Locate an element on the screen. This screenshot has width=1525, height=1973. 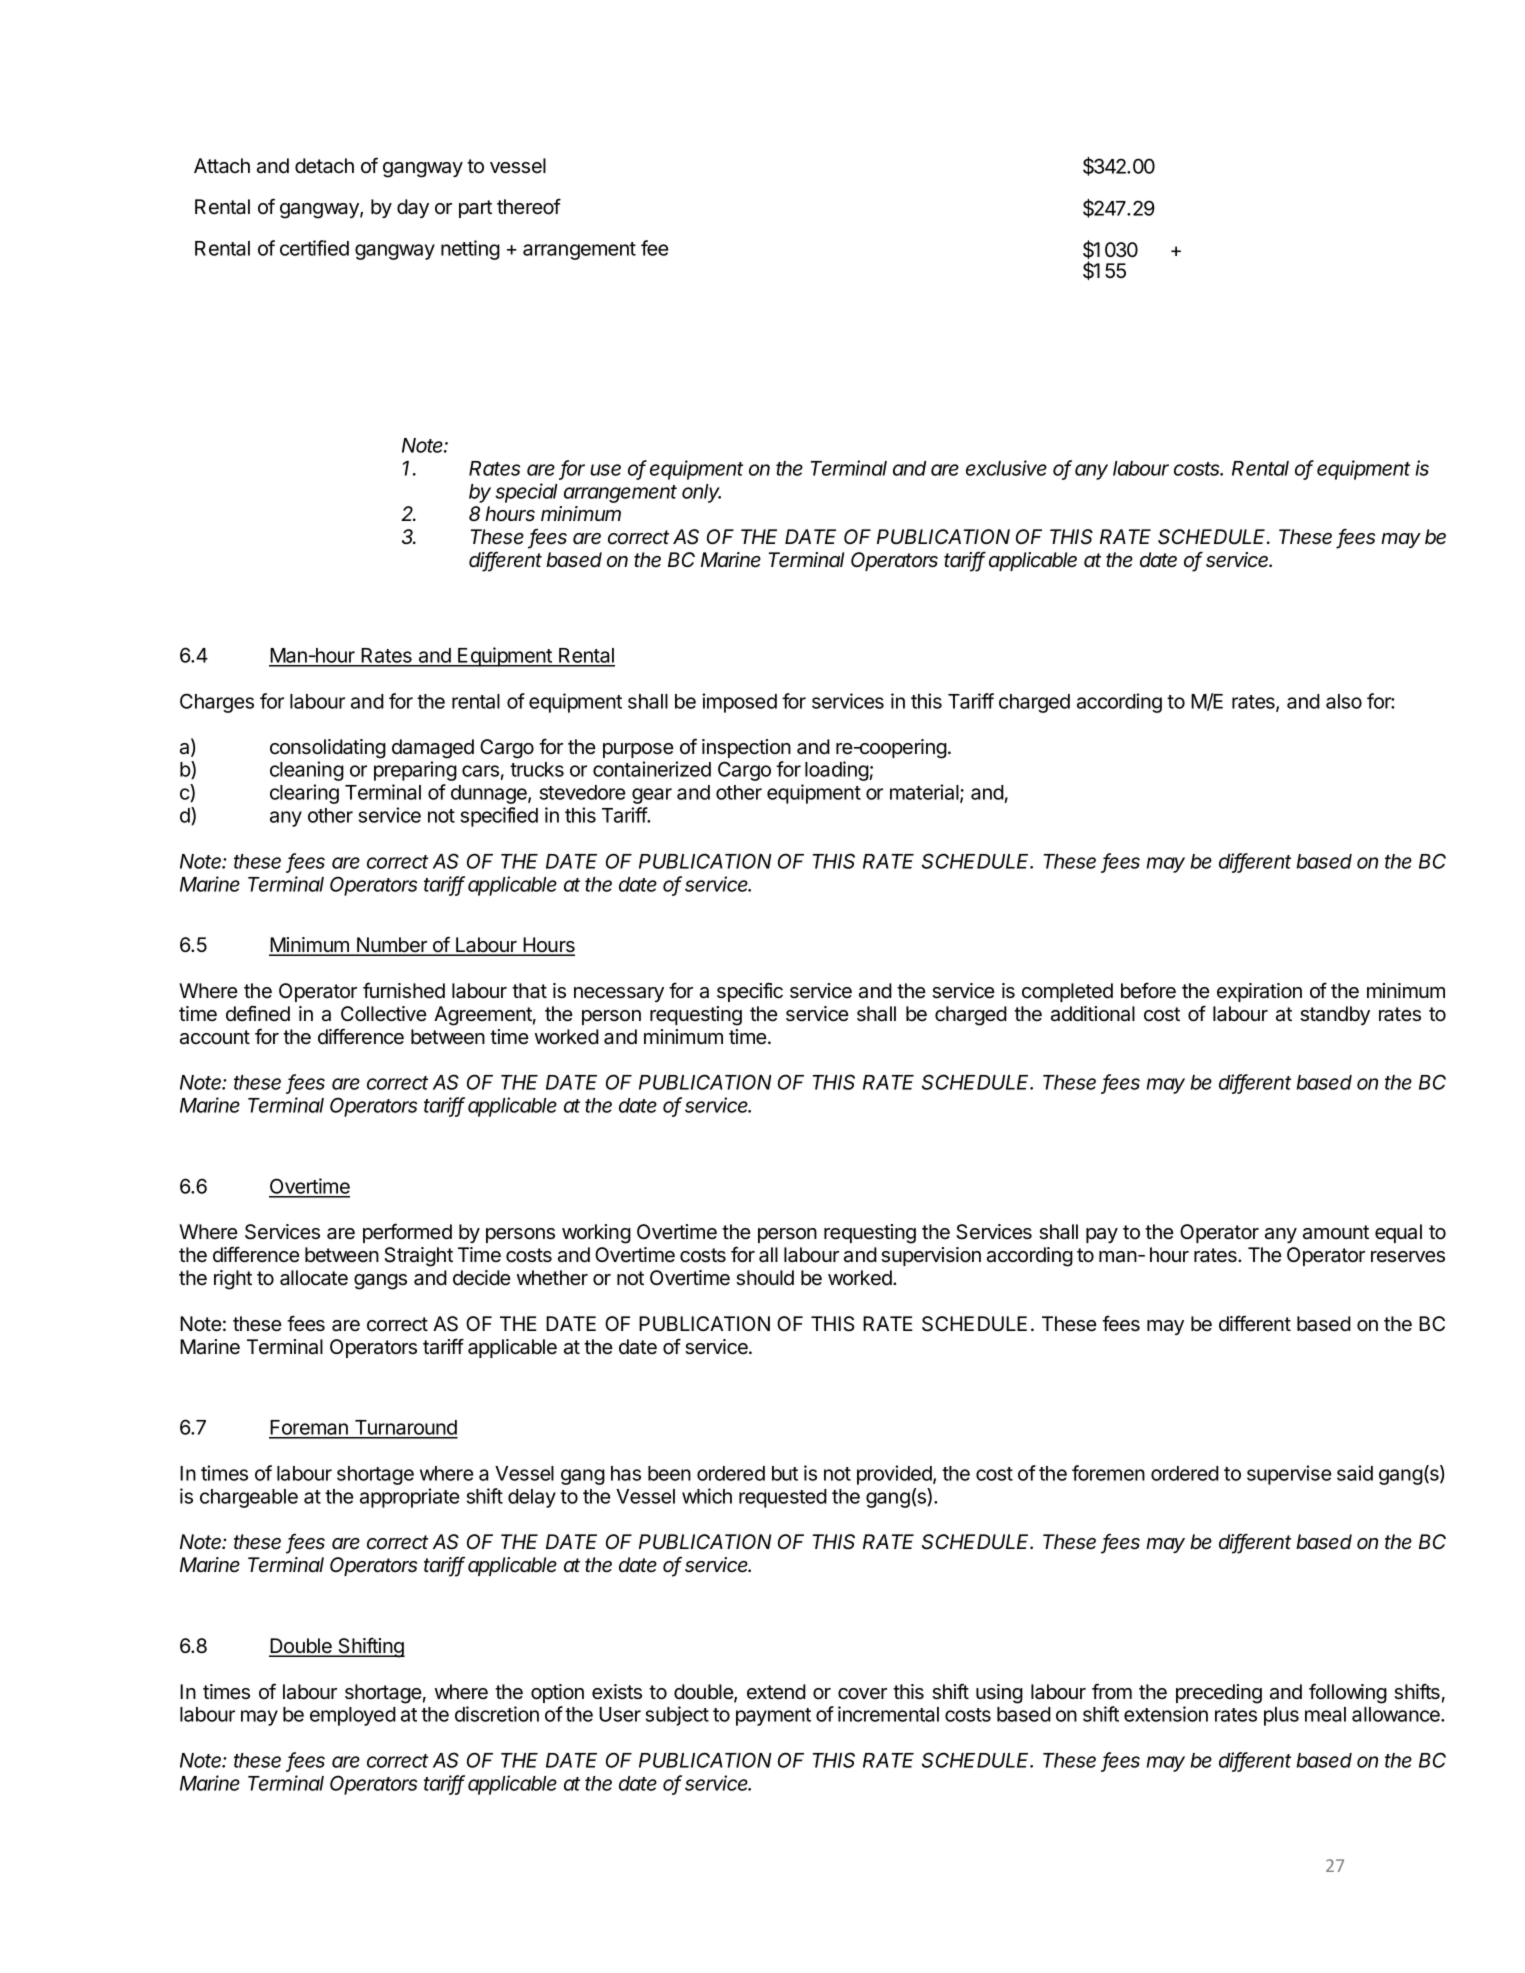
day is located at coordinates (413, 208).
